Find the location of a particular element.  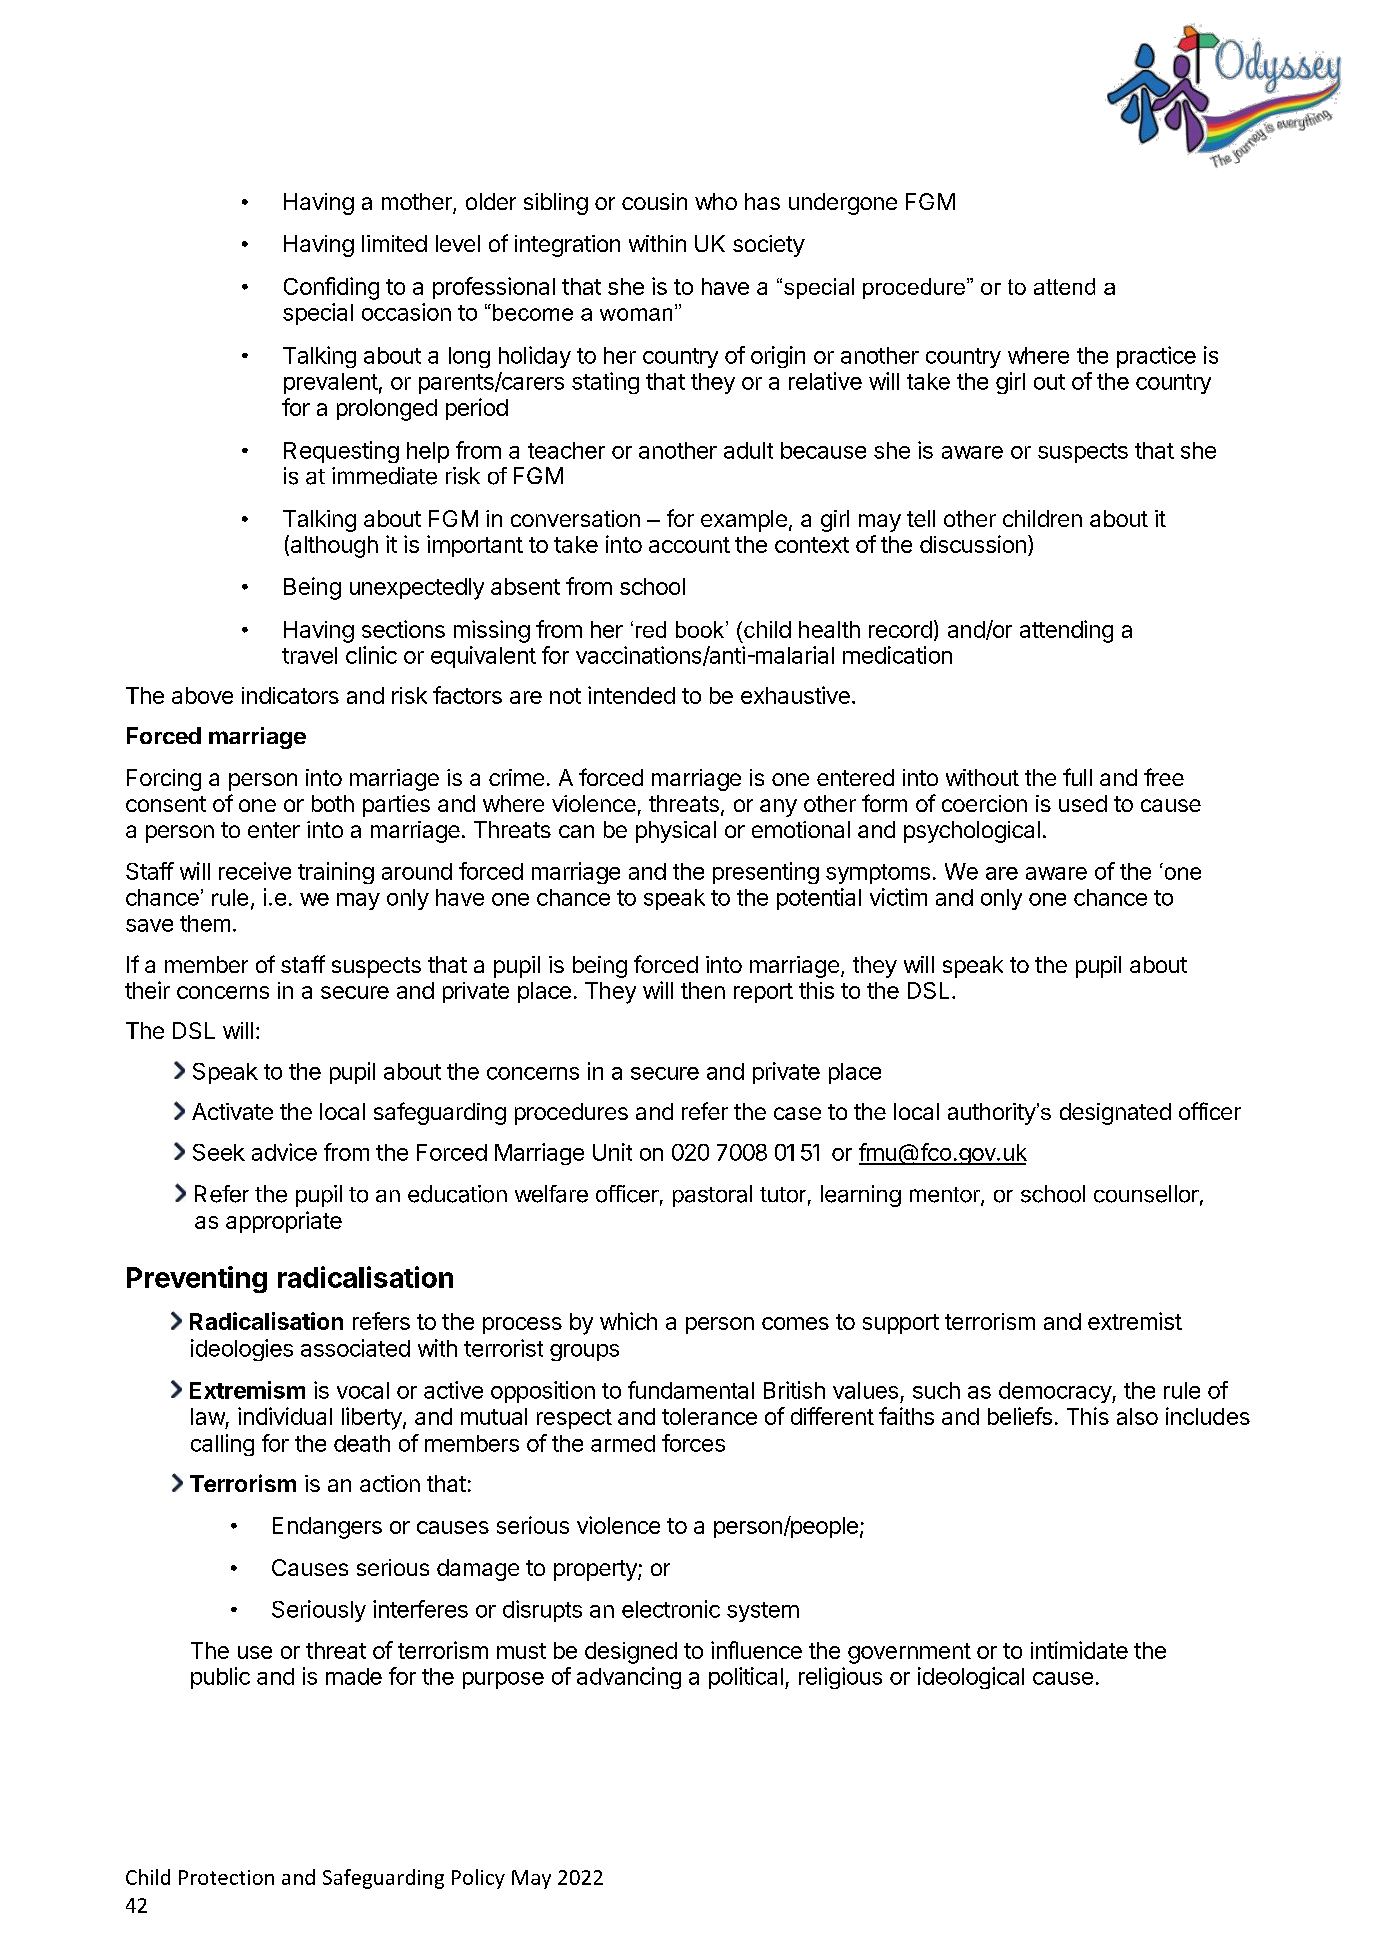

cousin is located at coordinates (654, 201).
